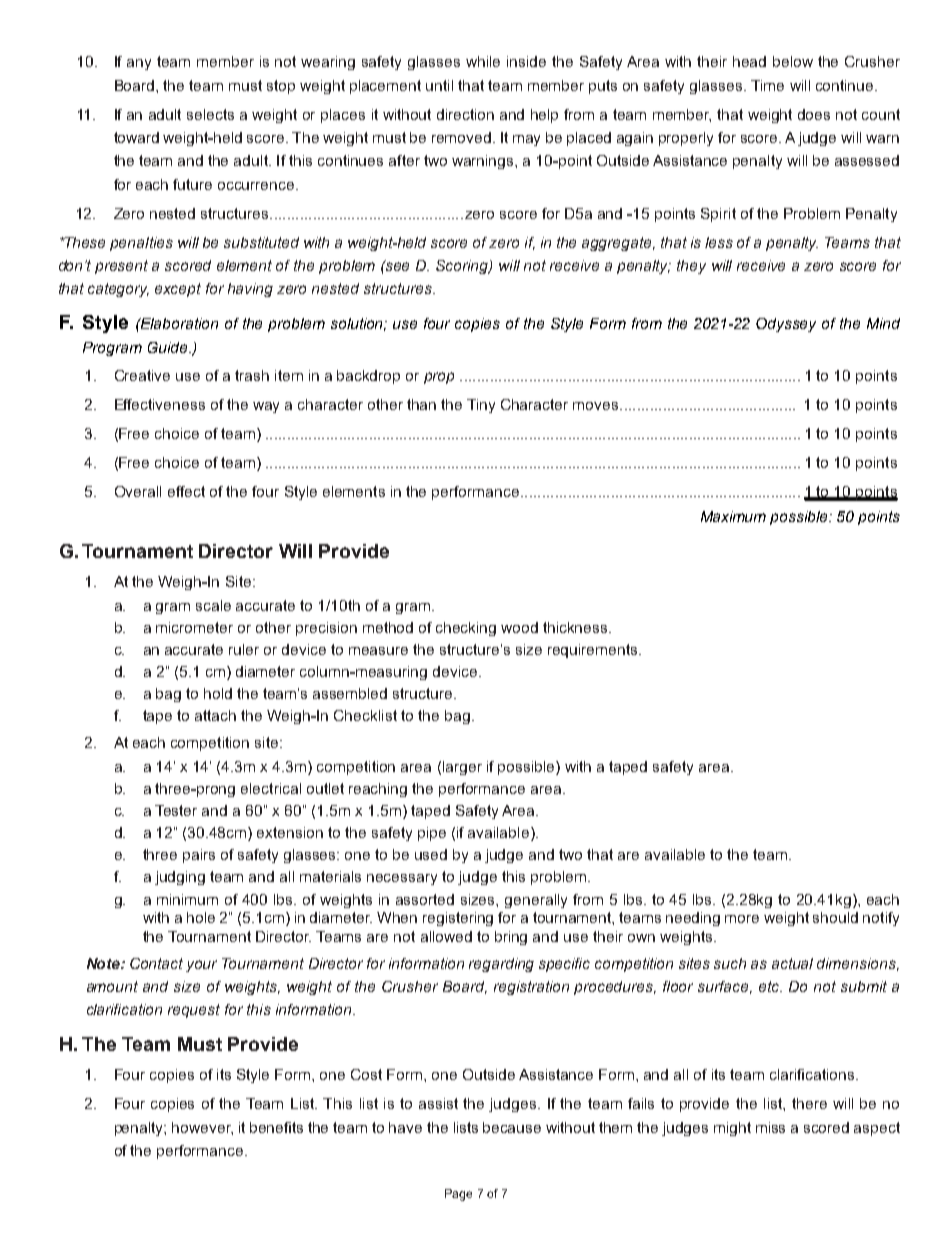 This screenshot has height=1233, width=952. What do you see at coordinates (350, 693) in the screenshot?
I see `assembled` at bounding box center [350, 693].
